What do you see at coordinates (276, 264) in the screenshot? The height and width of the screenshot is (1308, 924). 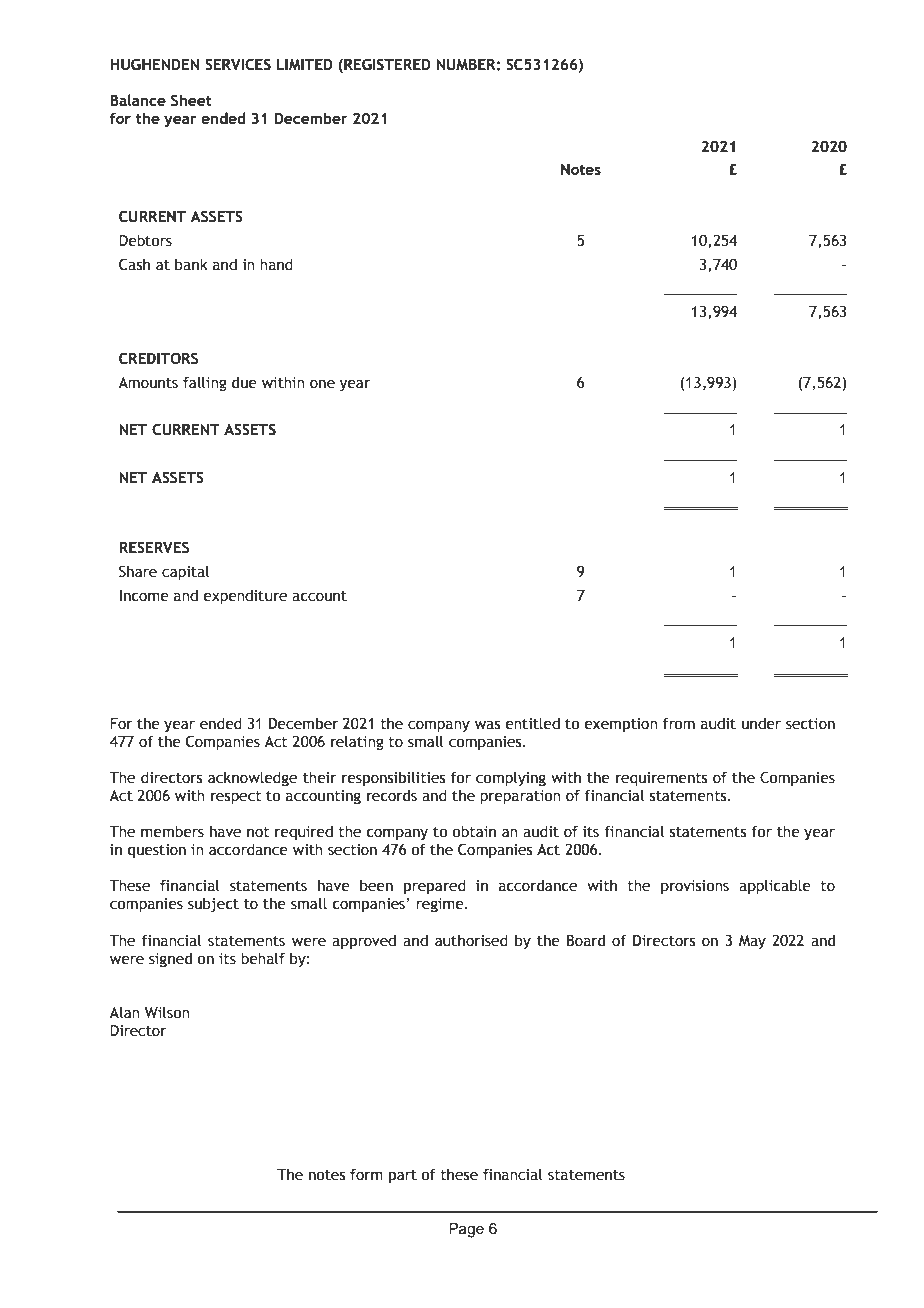 I see `hand` at bounding box center [276, 264].
